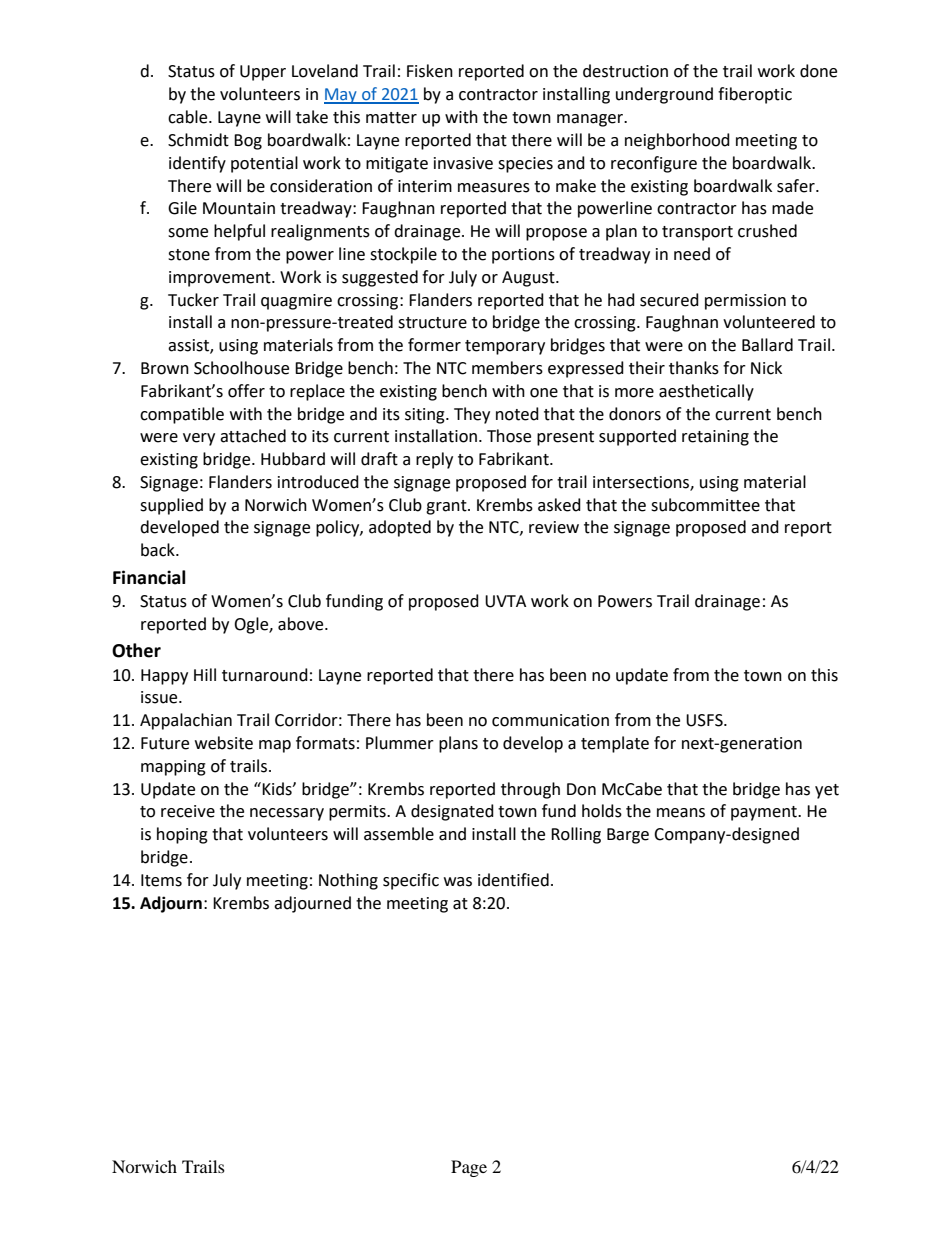 The height and width of the image is (1233, 952). What do you see at coordinates (664, 95) in the image?
I see `underground` at bounding box center [664, 95].
